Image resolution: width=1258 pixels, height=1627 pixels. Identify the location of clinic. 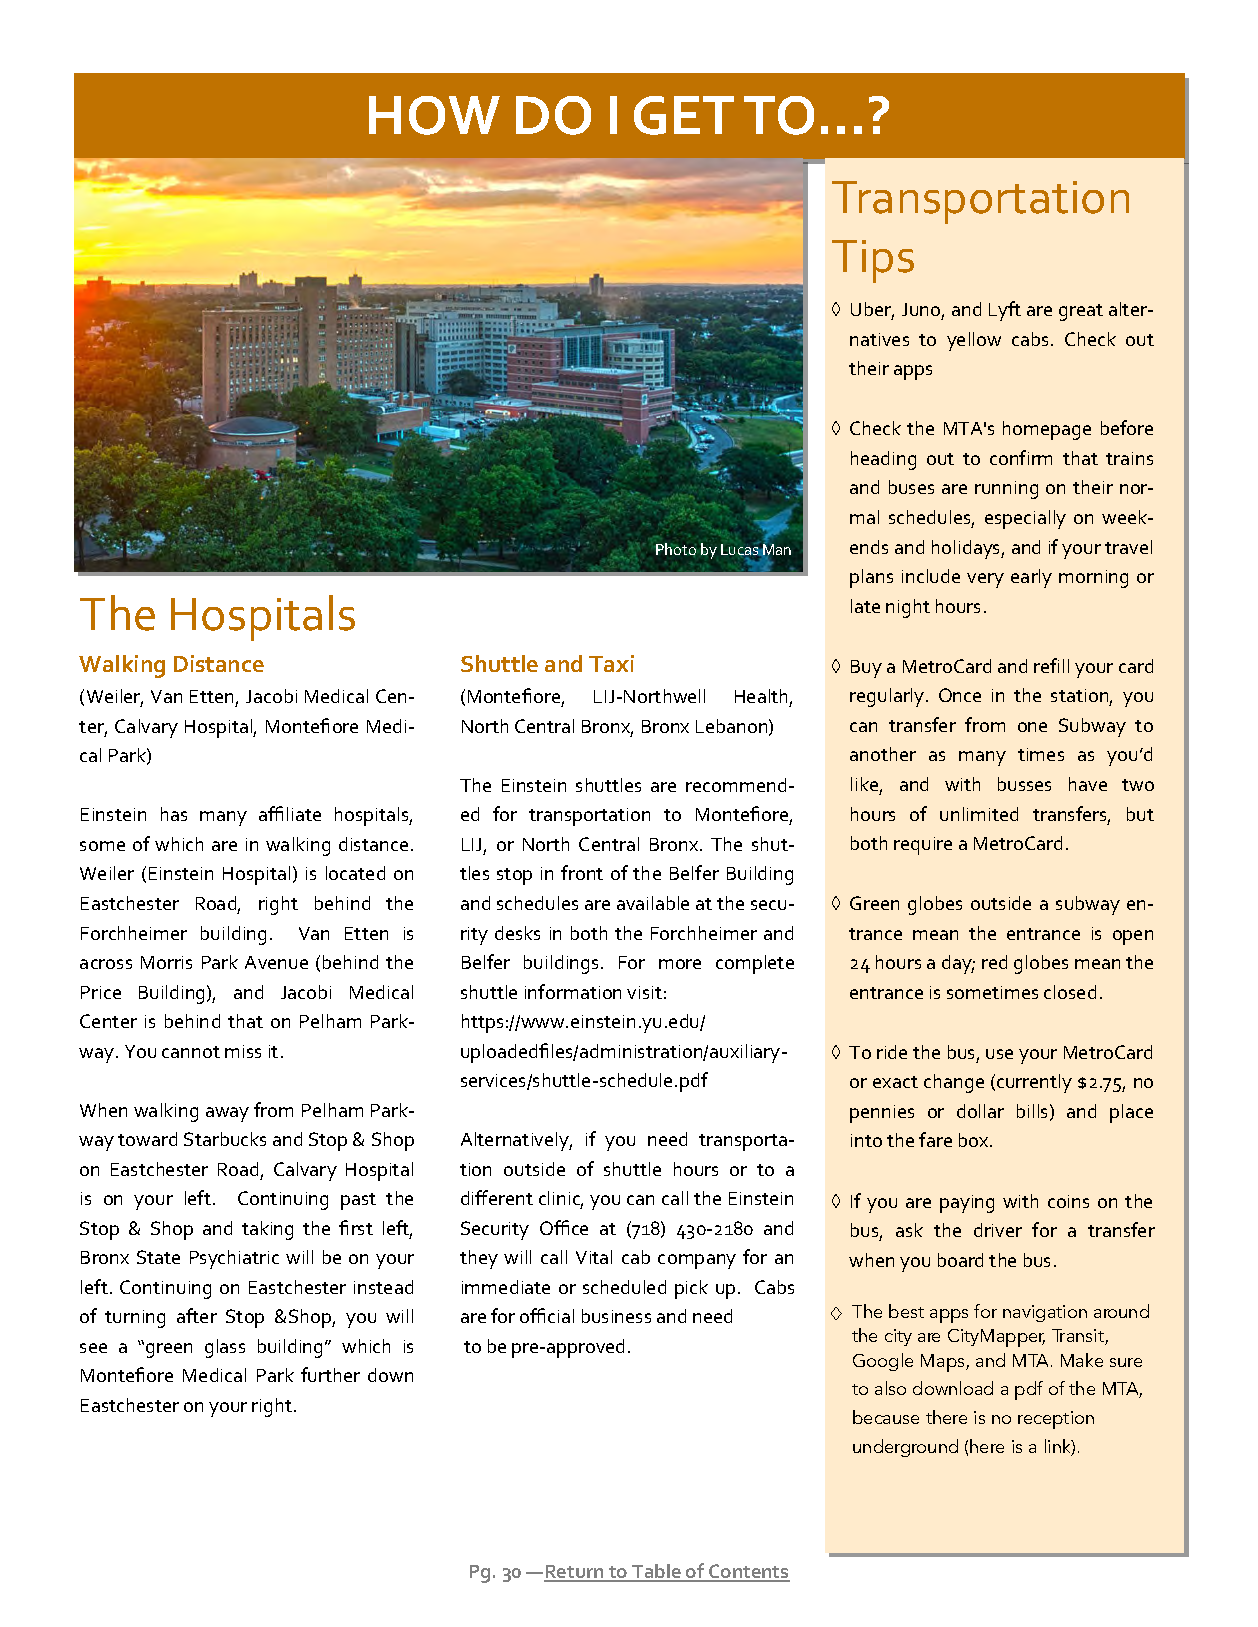
(561, 1199).
